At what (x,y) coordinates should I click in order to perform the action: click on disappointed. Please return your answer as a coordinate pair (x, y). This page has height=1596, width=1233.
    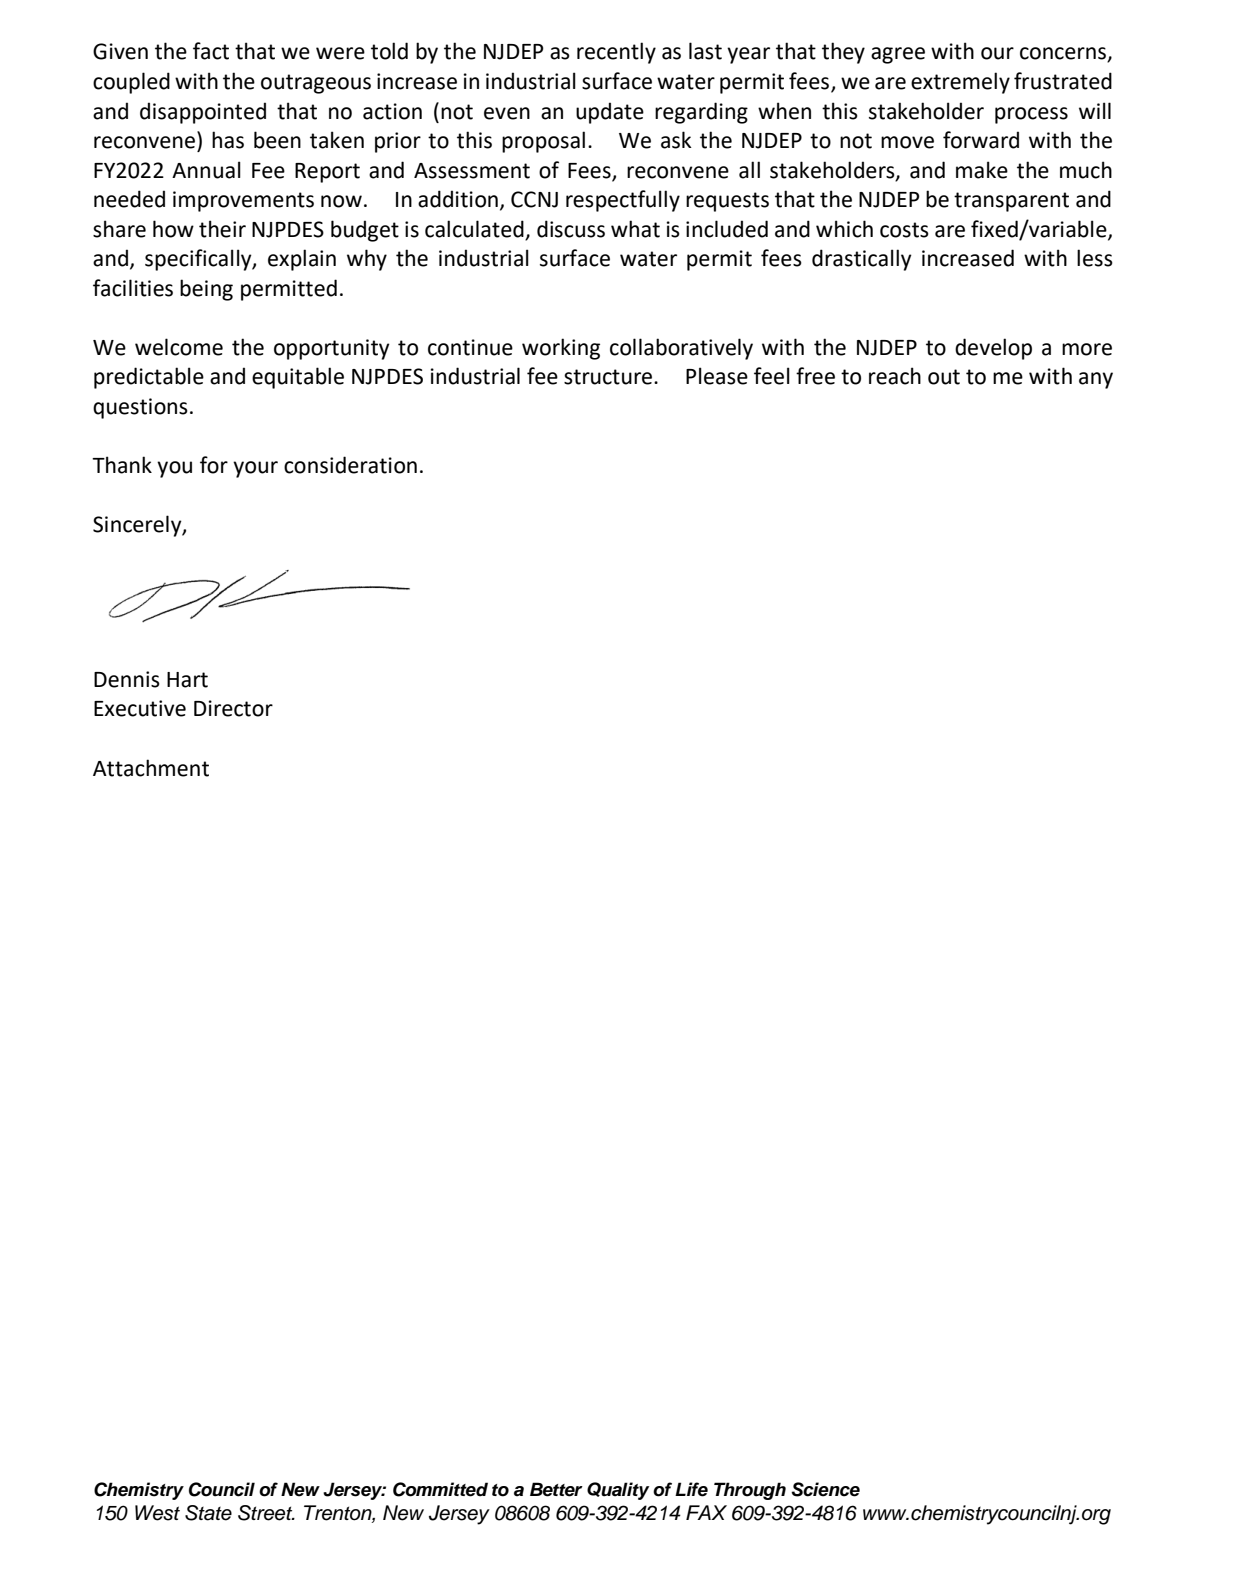
    Looking at the image, I should click on (203, 113).
